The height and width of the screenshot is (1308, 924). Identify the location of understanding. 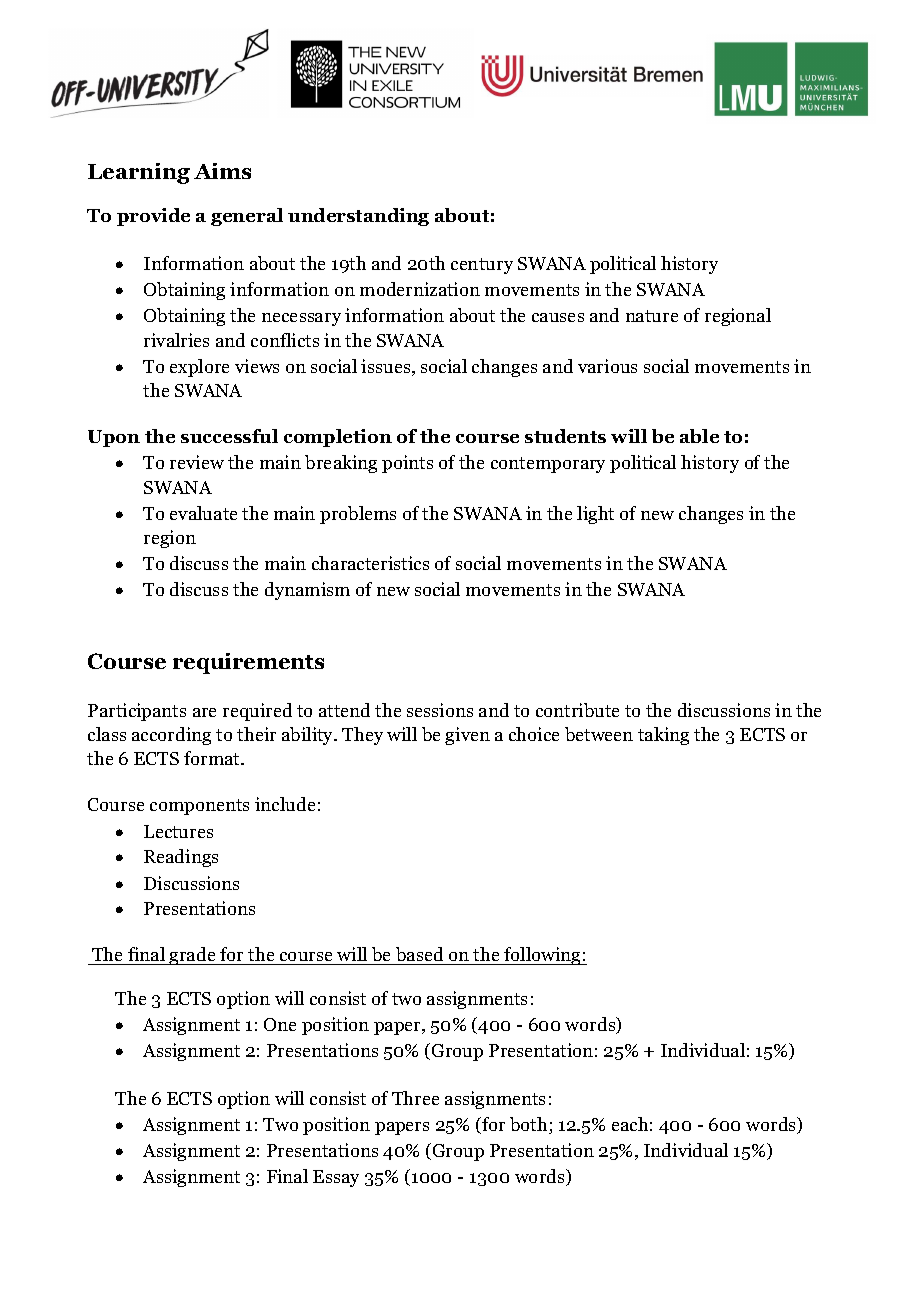
(358, 217).
